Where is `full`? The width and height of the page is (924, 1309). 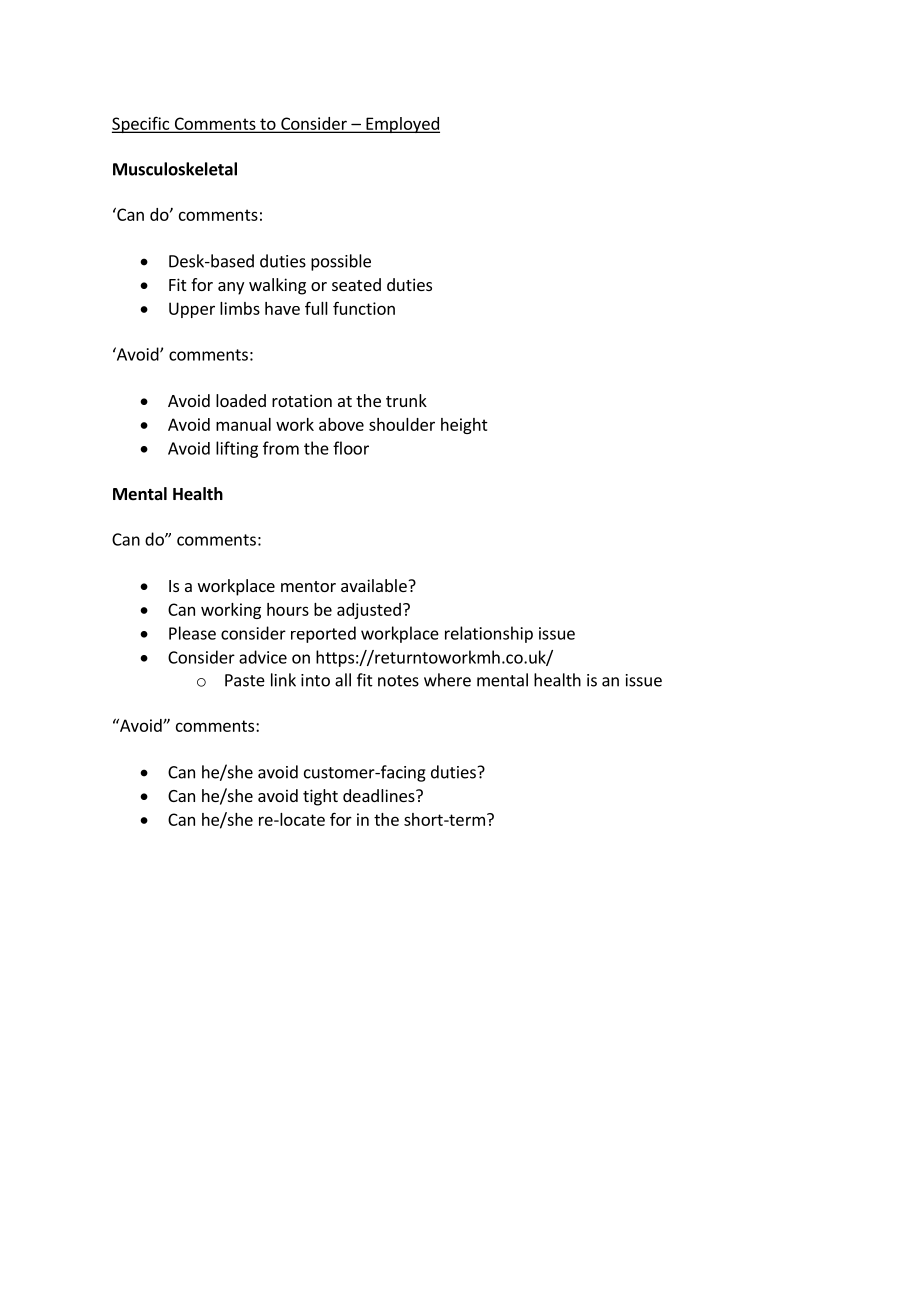 full is located at coordinates (316, 308).
